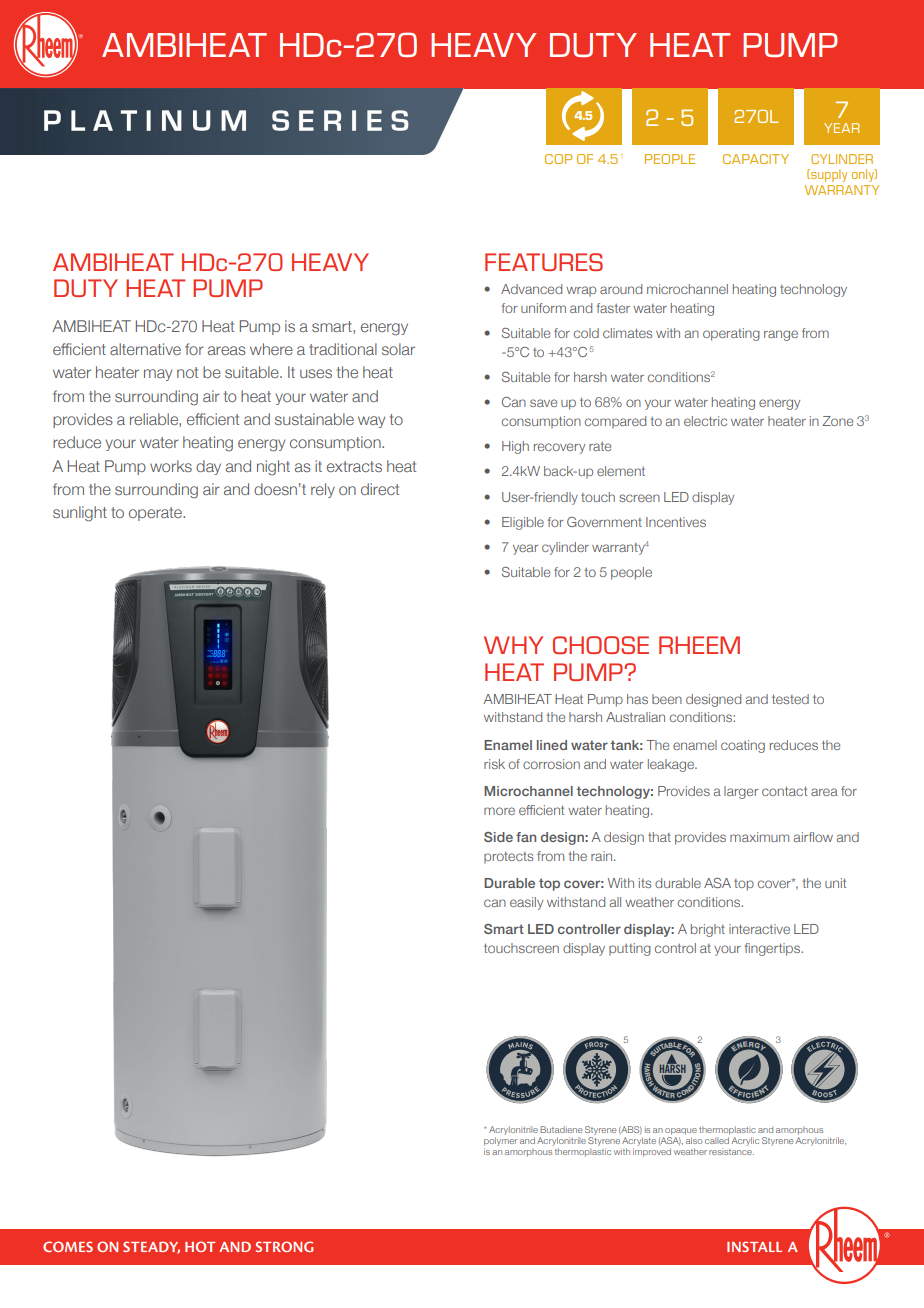 This document has width=924, height=1308. What do you see at coordinates (756, 159) in the document?
I see `CAPACITY` at bounding box center [756, 159].
